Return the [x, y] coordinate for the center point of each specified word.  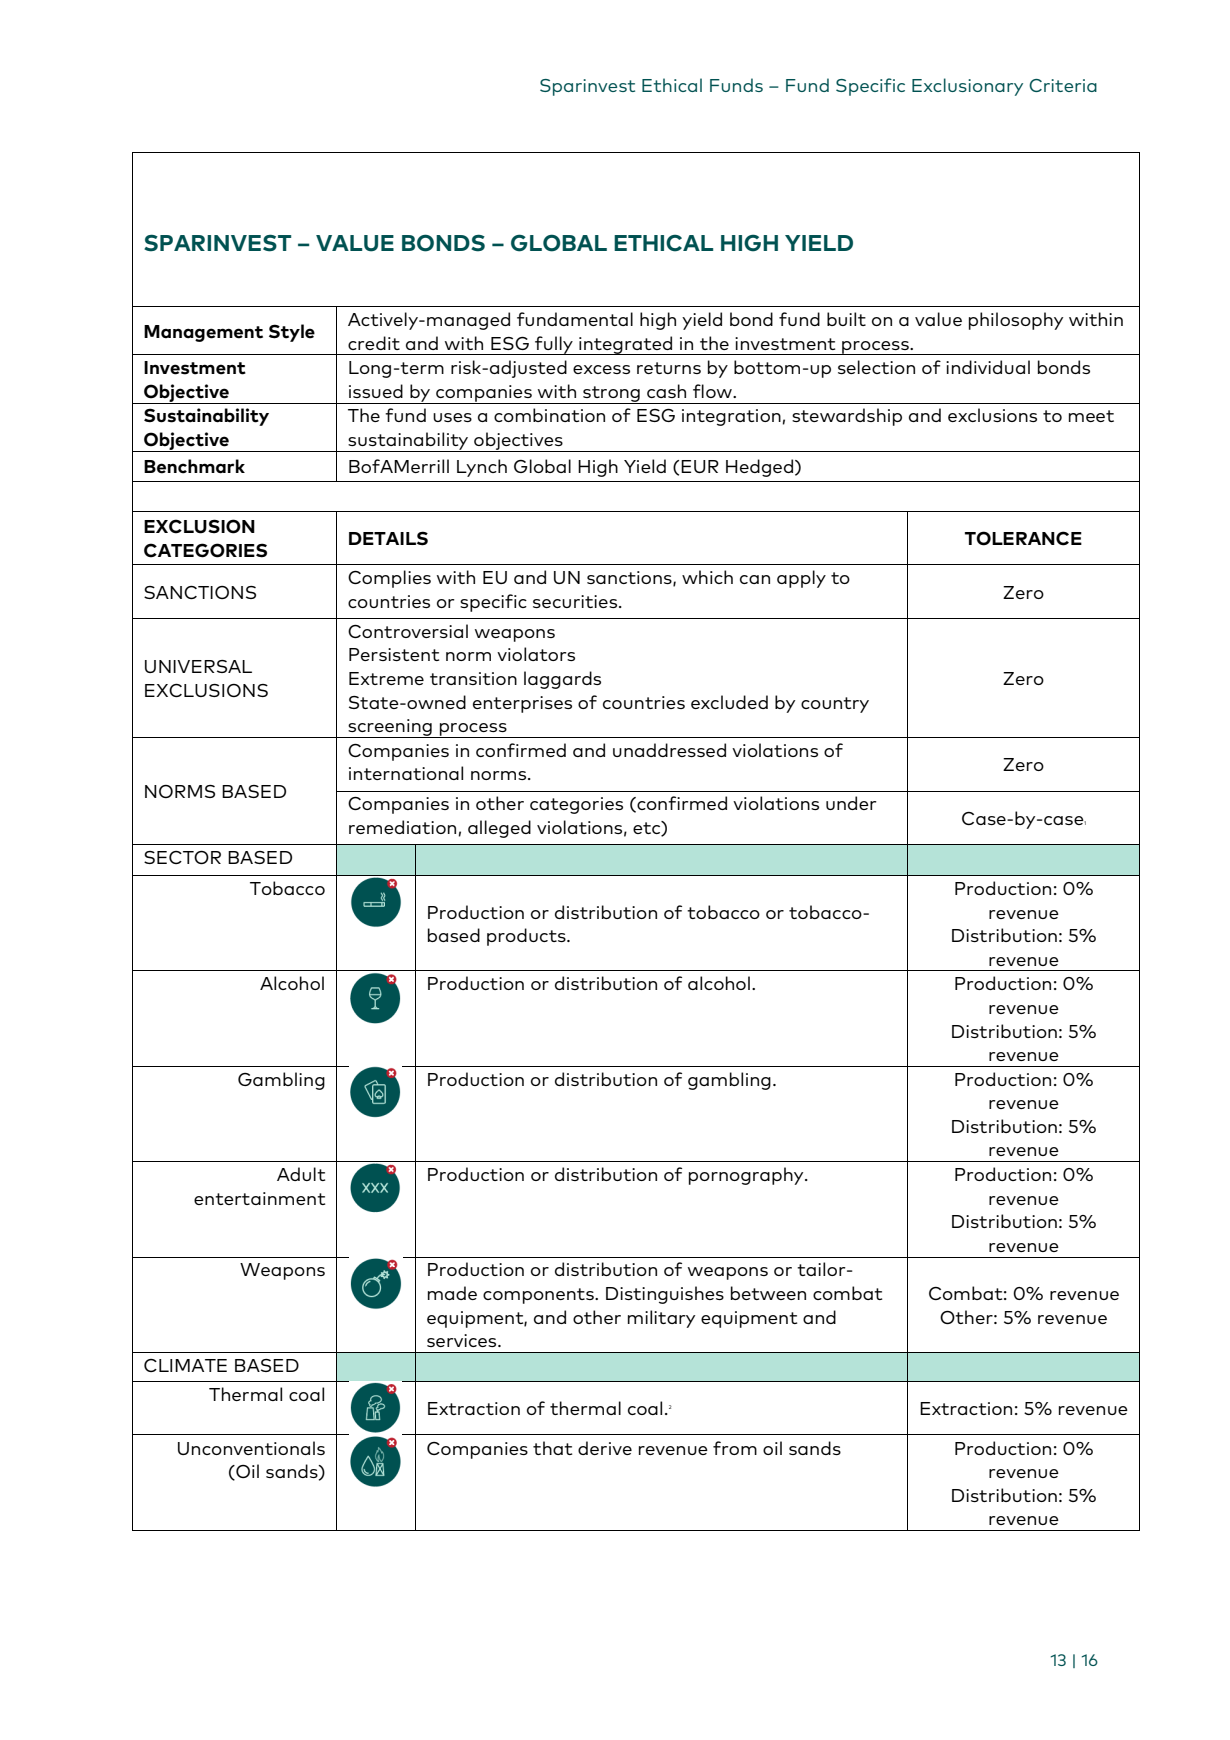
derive [605, 1448]
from [735, 1448]
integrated [626, 345]
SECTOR [182, 857]
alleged [499, 829]
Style [292, 333]
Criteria [1063, 85]
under [851, 803]
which [707, 577]
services [463, 1340]
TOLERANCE [1023, 538]
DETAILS [388, 538]
